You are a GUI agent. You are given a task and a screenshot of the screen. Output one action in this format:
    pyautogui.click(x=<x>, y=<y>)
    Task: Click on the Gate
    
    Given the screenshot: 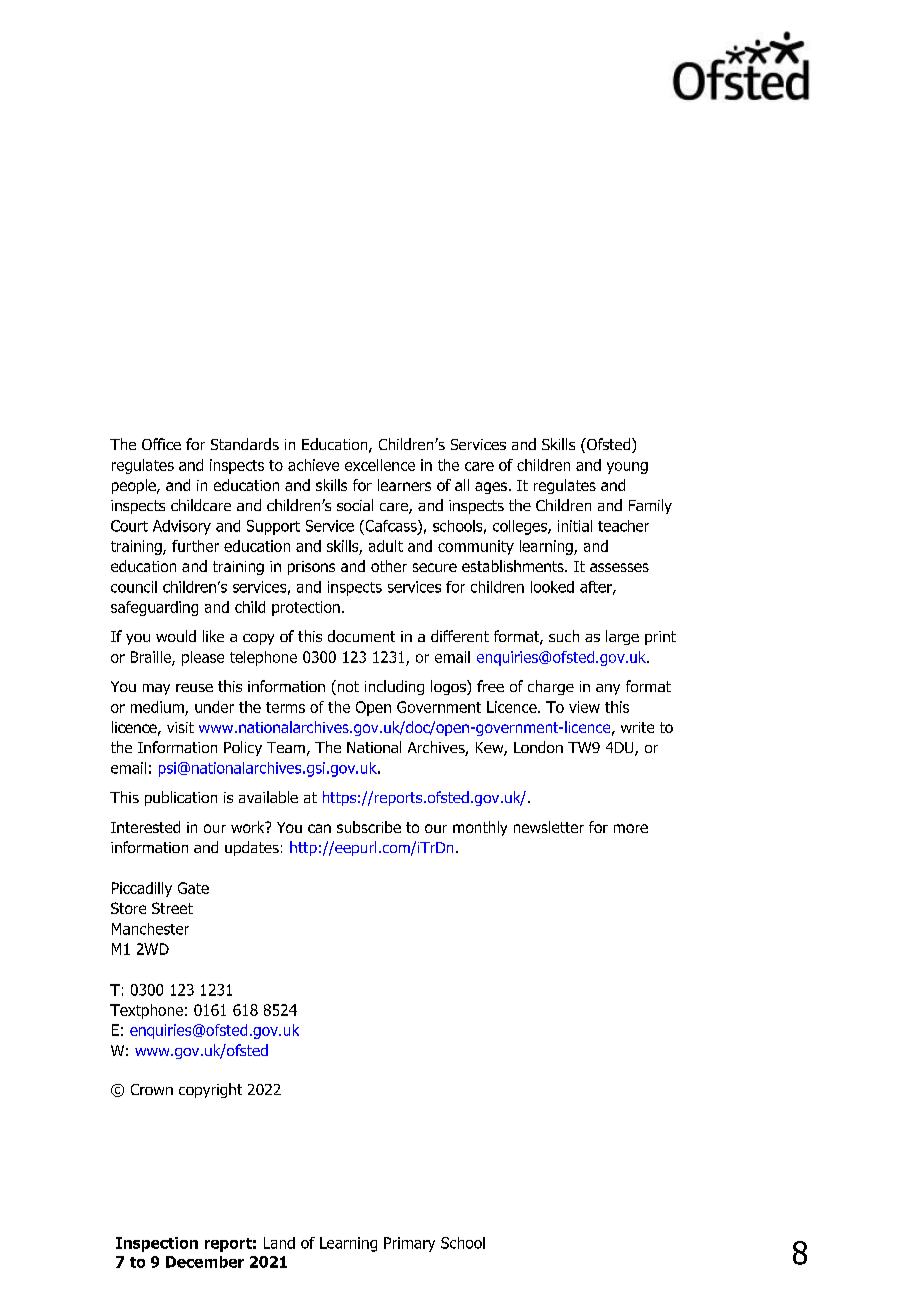 What is the action you would take?
    pyautogui.click(x=193, y=888)
